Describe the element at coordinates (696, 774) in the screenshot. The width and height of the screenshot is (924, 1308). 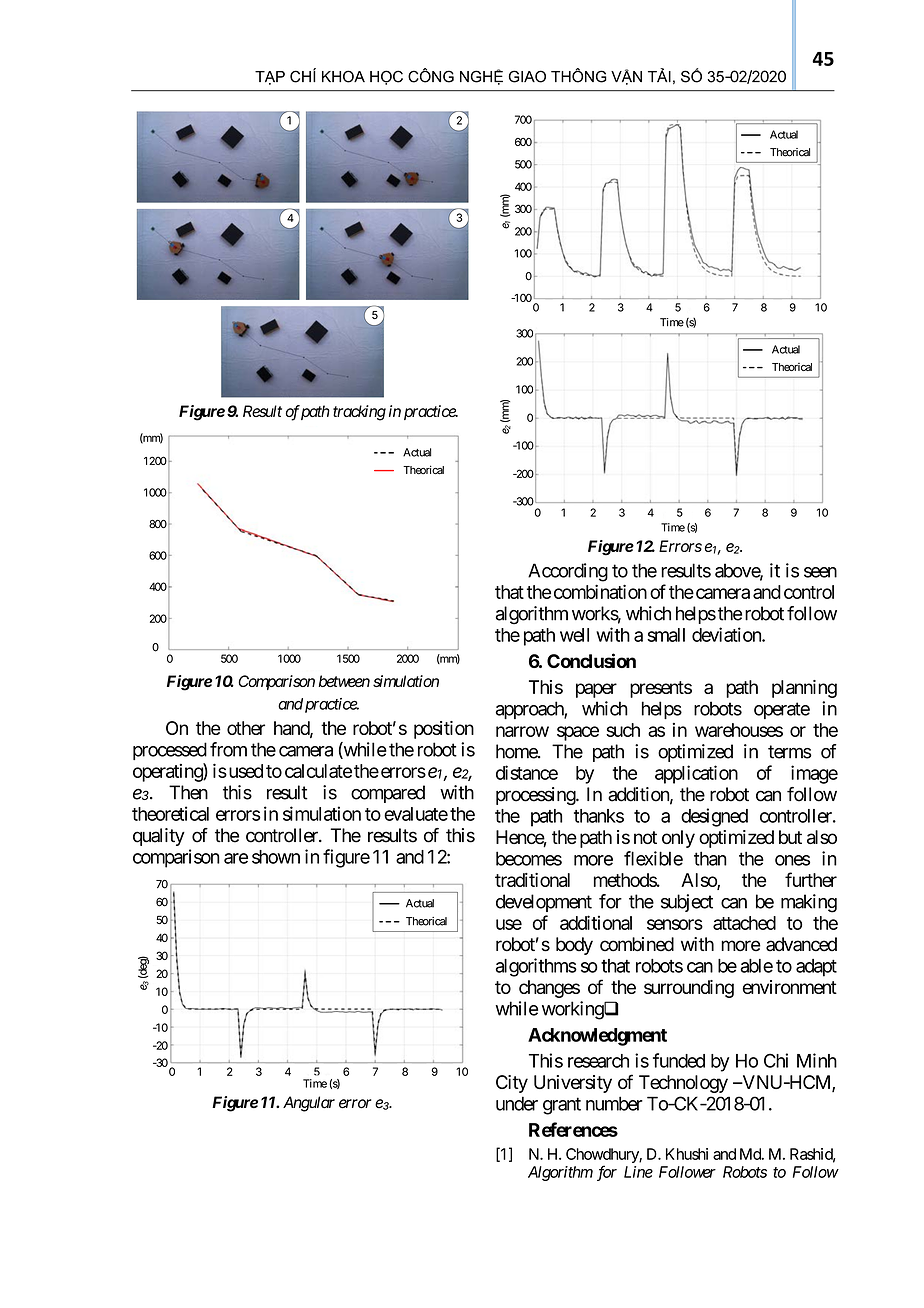
I see `application` at that location.
